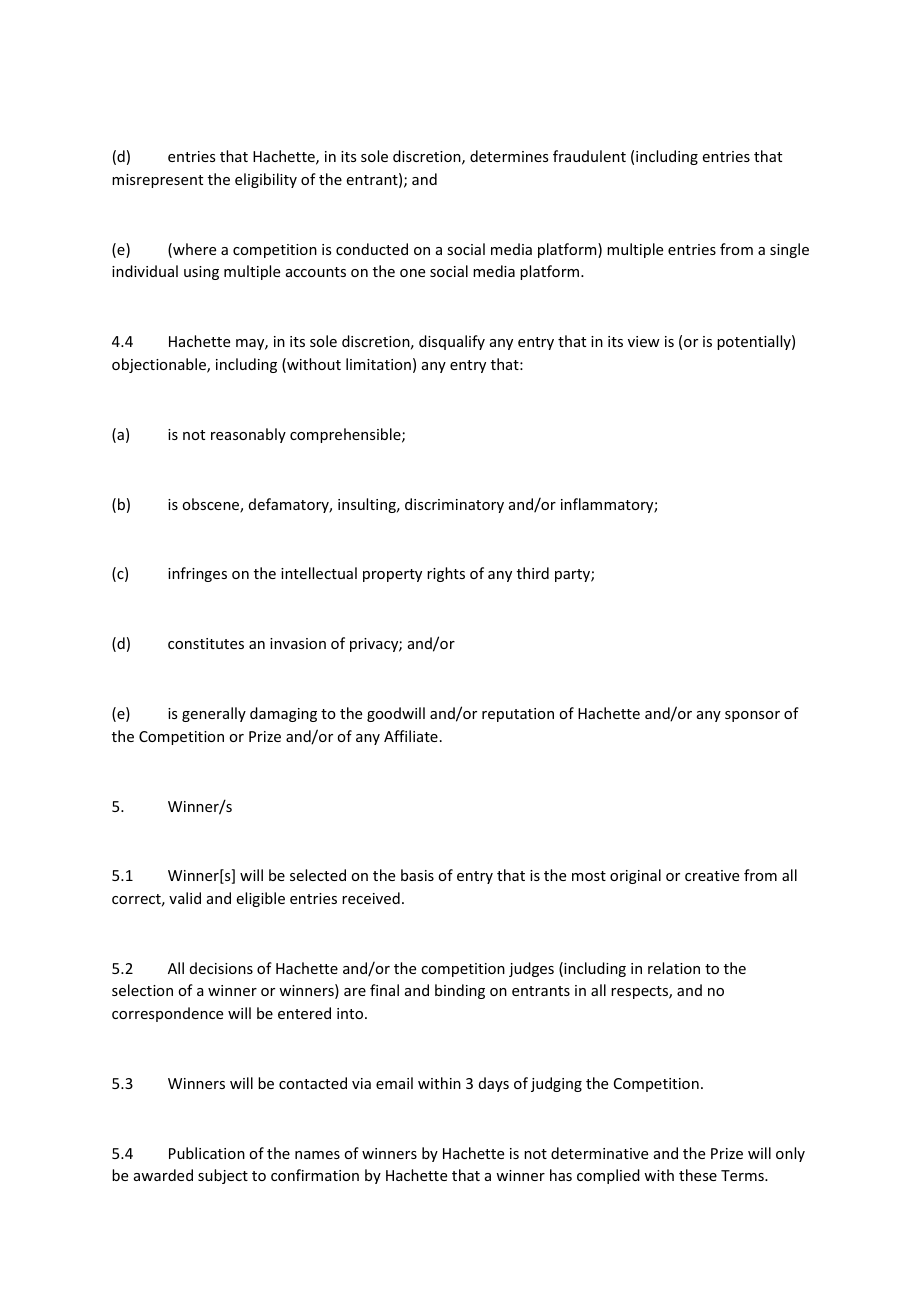  What do you see at coordinates (518, 715) in the image?
I see `reputation` at bounding box center [518, 715].
